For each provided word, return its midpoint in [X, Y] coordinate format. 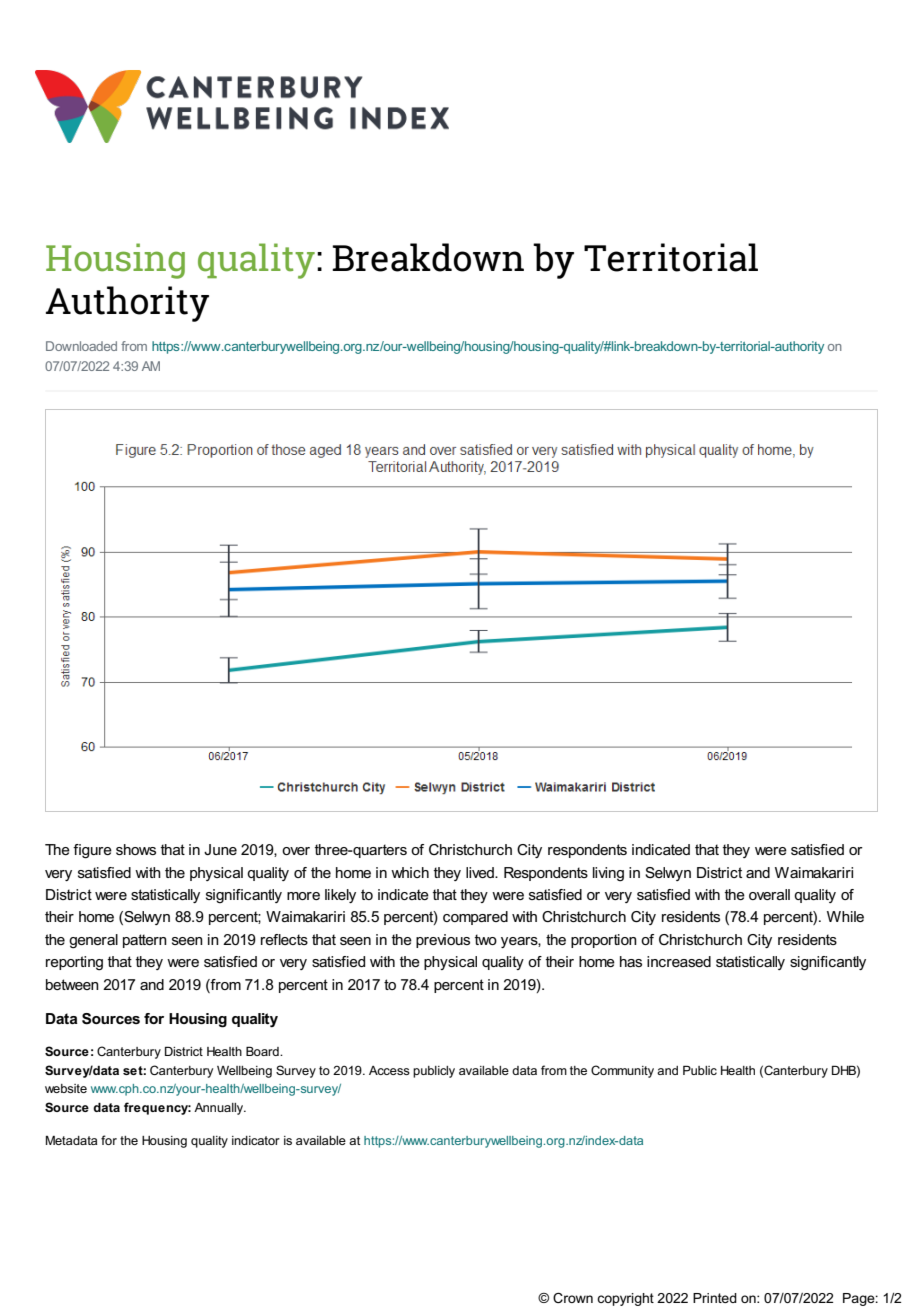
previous [443, 941]
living [608, 874]
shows [136, 849]
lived [481, 872]
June [220, 849]
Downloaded [81, 346]
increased [679, 961]
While [845, 916]
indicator [256, 1140]
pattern [145, 941]
